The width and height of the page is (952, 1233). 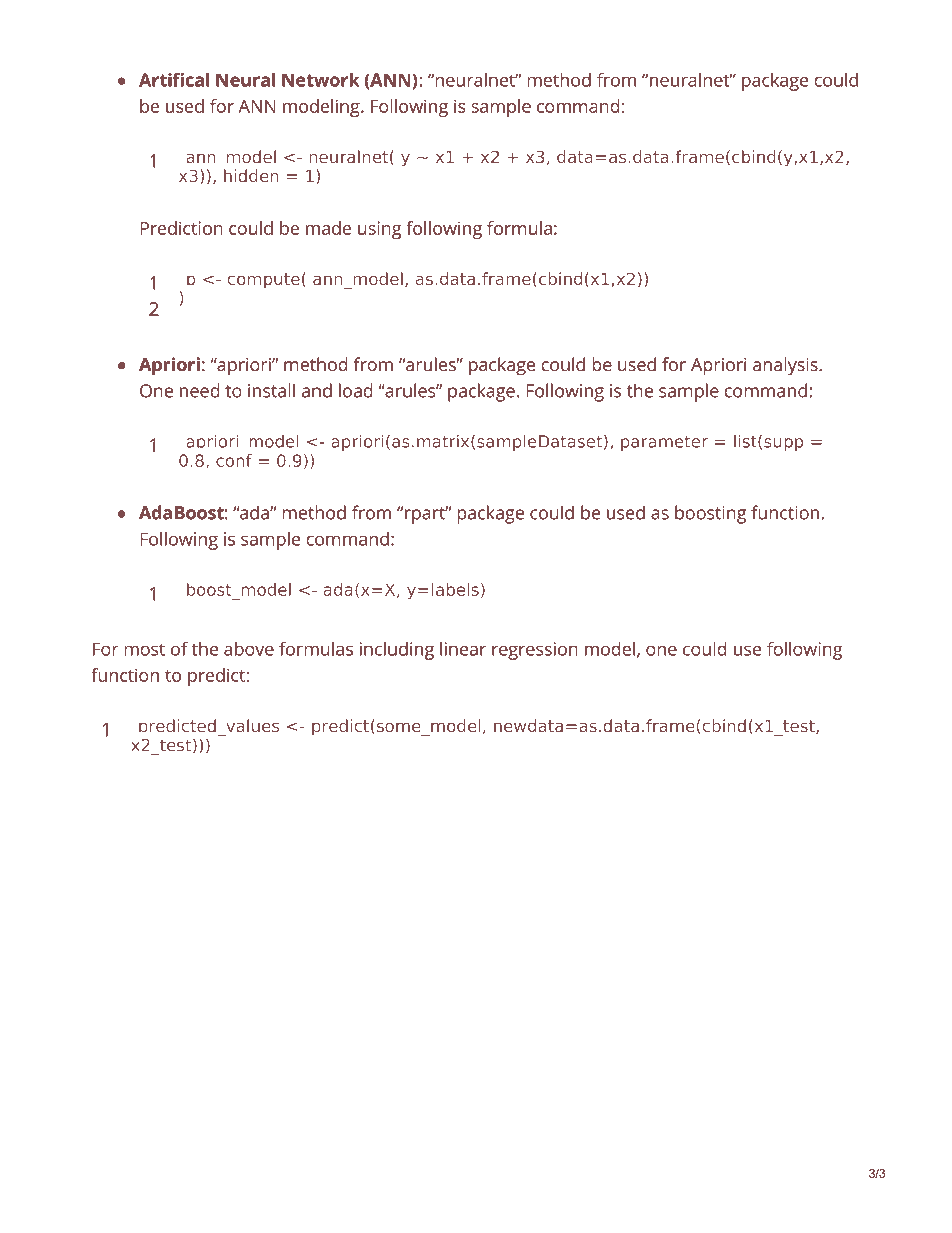 I want to click on Network, so click(x=321, y=80).
